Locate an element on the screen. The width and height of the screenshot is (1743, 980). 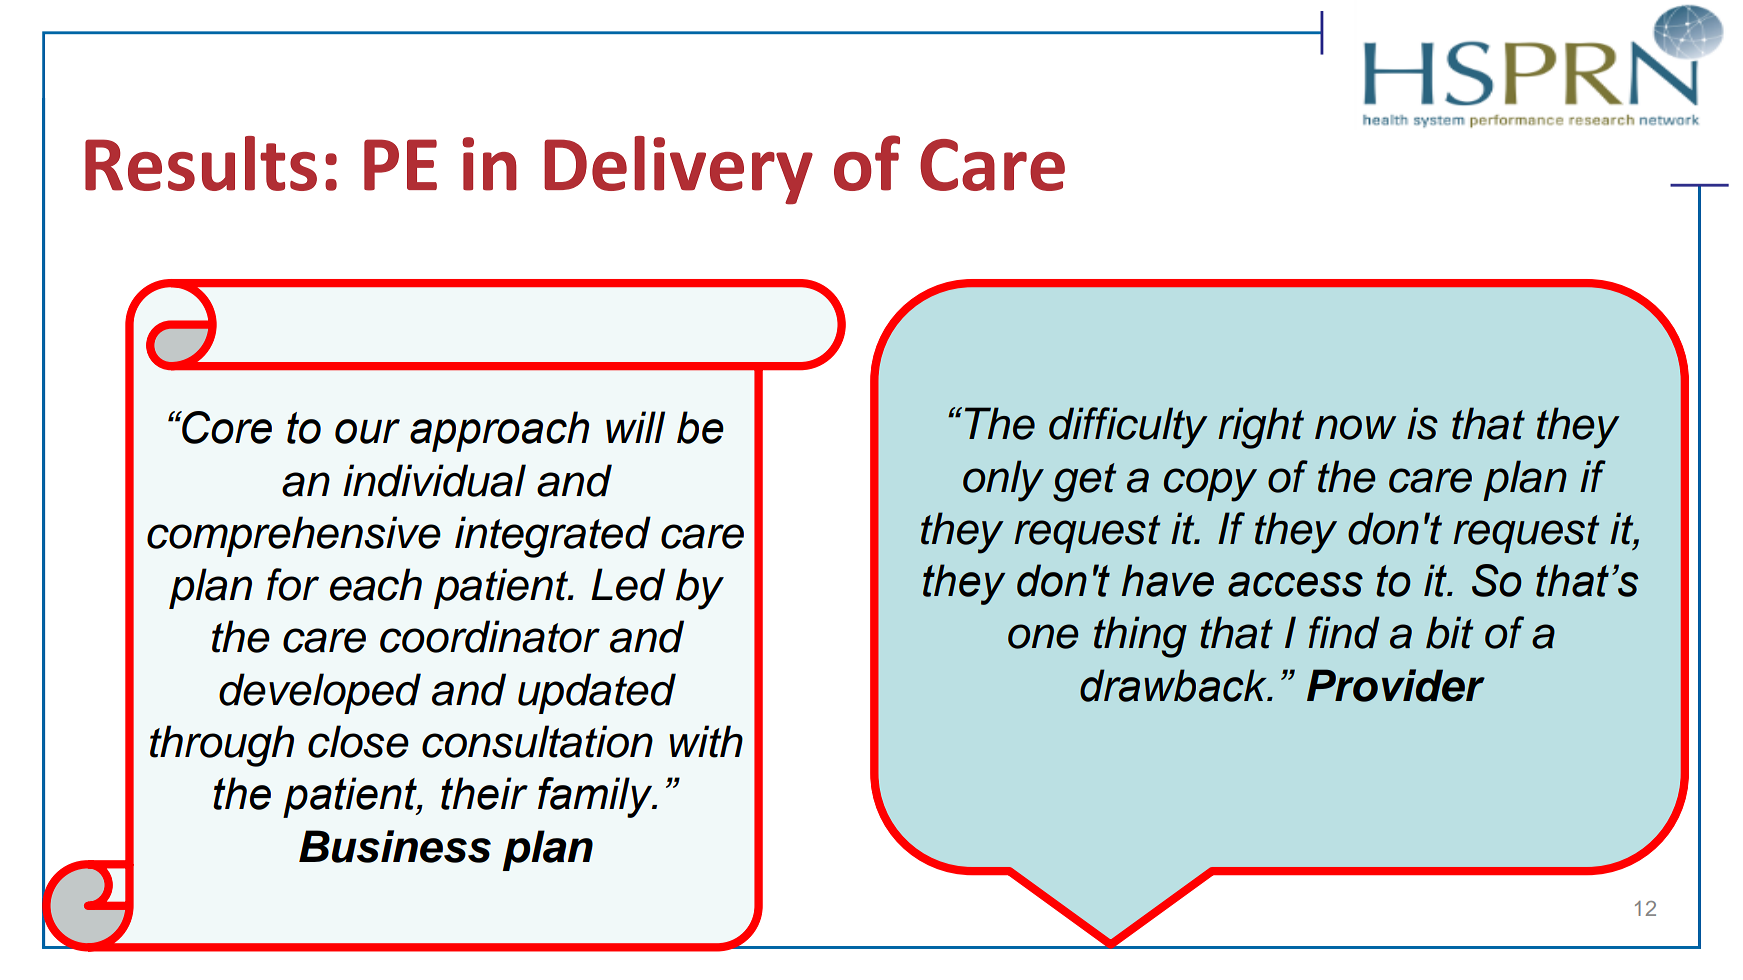
Results is located at coordinates (201, 163).
